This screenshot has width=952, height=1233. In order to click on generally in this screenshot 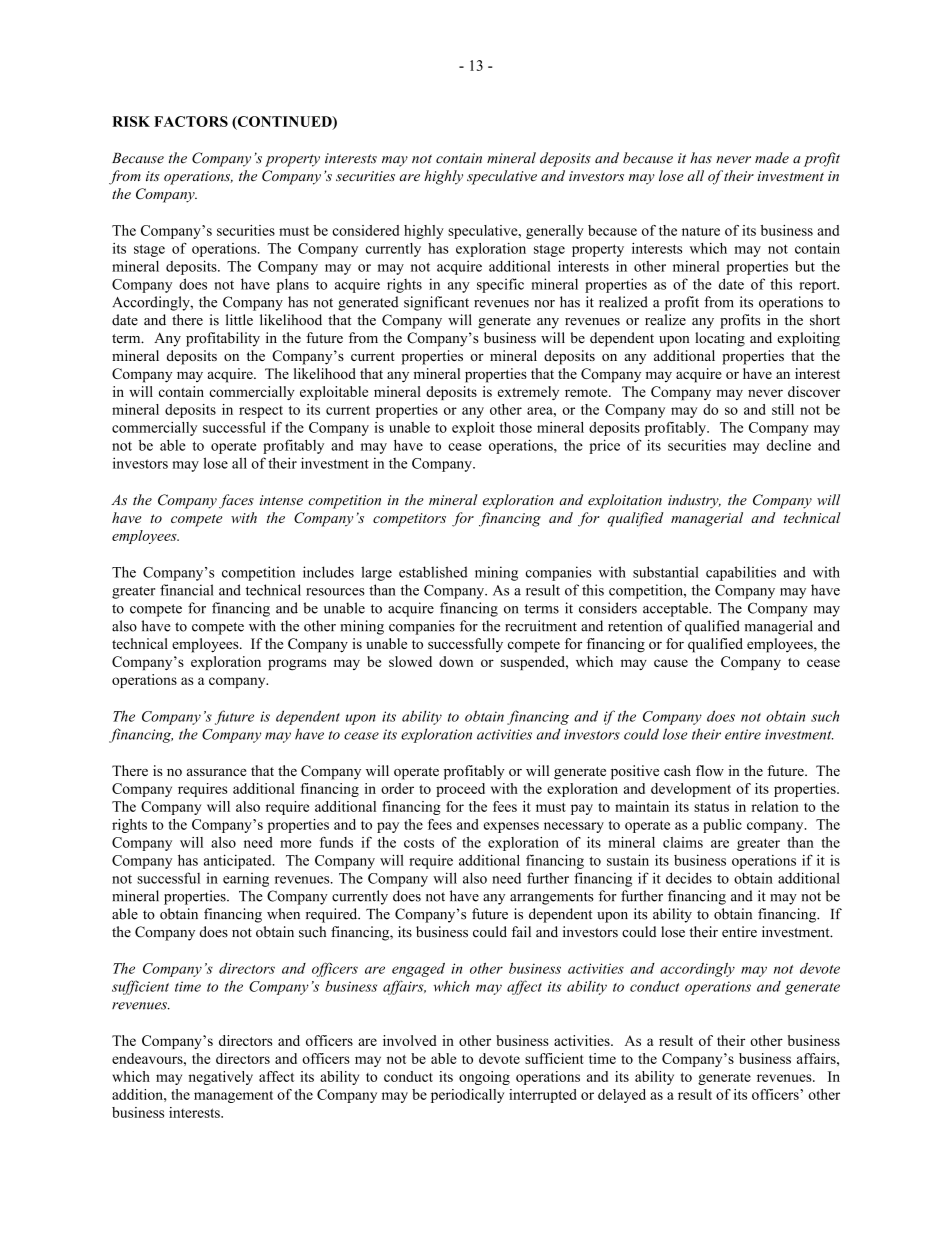, I will do `click(555, 232)`.
